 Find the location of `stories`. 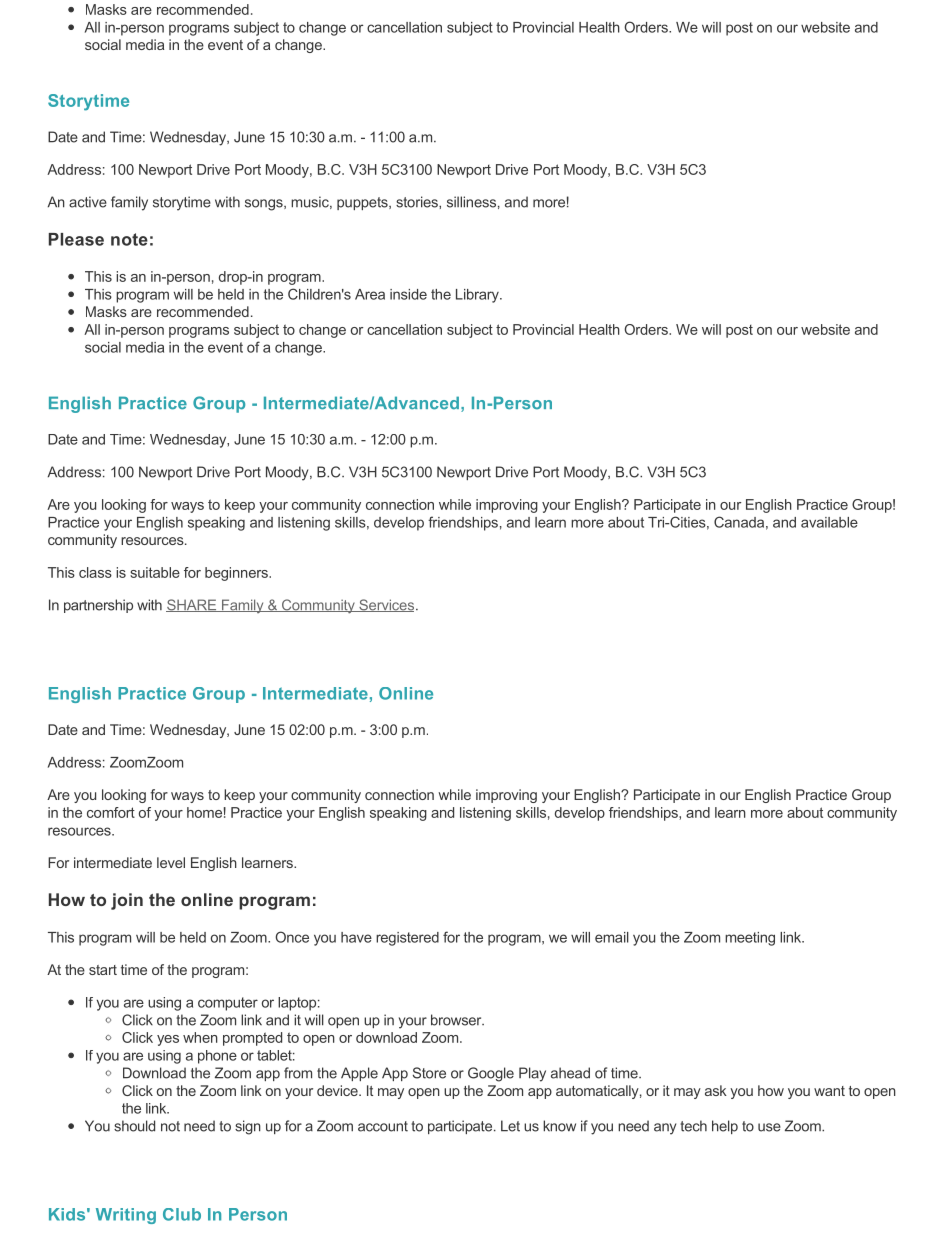

stories is located at coordinates (418, 202).
